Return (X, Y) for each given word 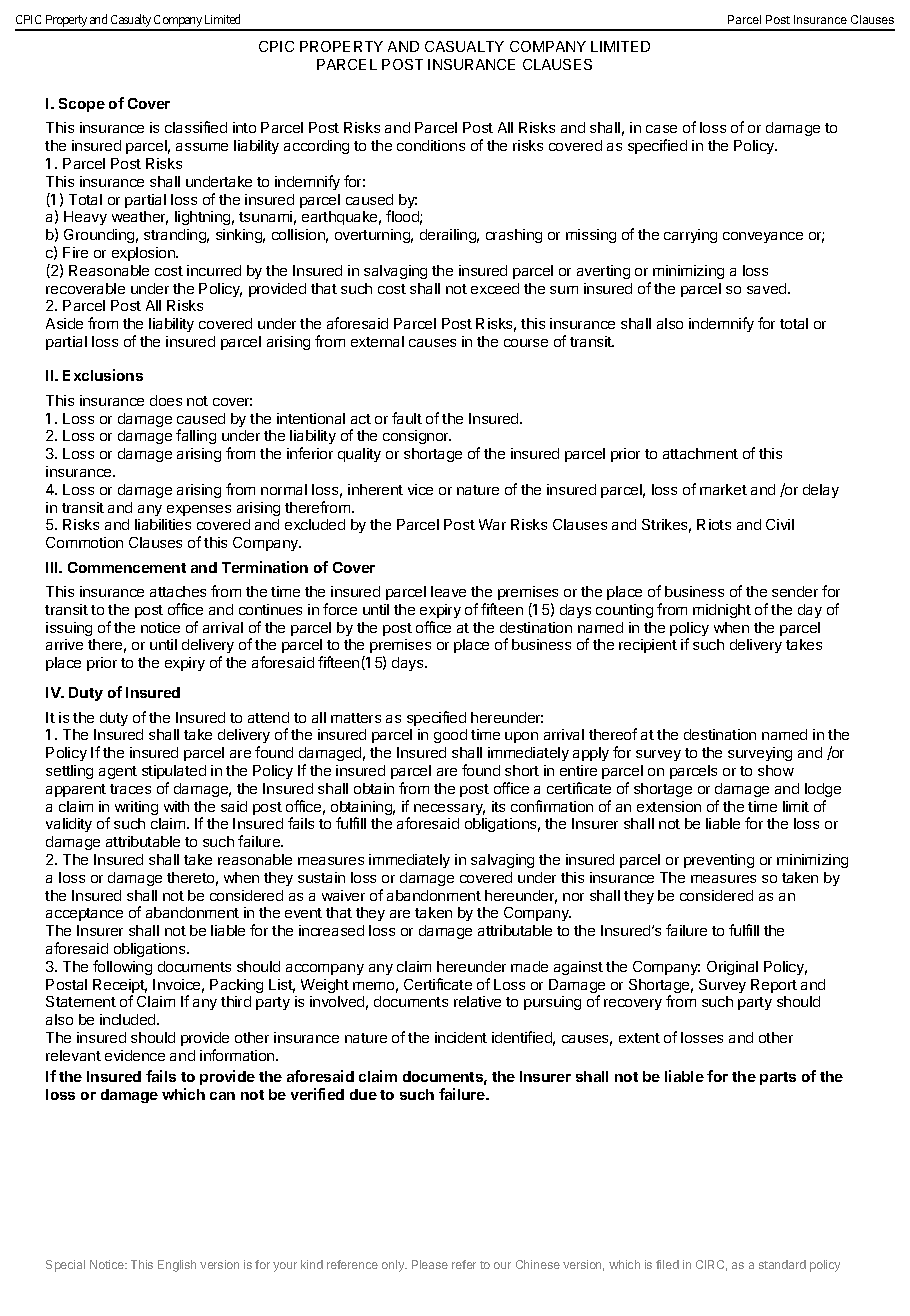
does (166, 400)
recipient (648, 646)
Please (430, 1264)
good (450, 736)
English (177, 1266)
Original (732, 968)
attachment (700, 453)
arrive (64, 644)
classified (196, 127)
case (661, 129)
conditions (431, 145)
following (122, 967)
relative (477, 1001)
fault (407, 418)
